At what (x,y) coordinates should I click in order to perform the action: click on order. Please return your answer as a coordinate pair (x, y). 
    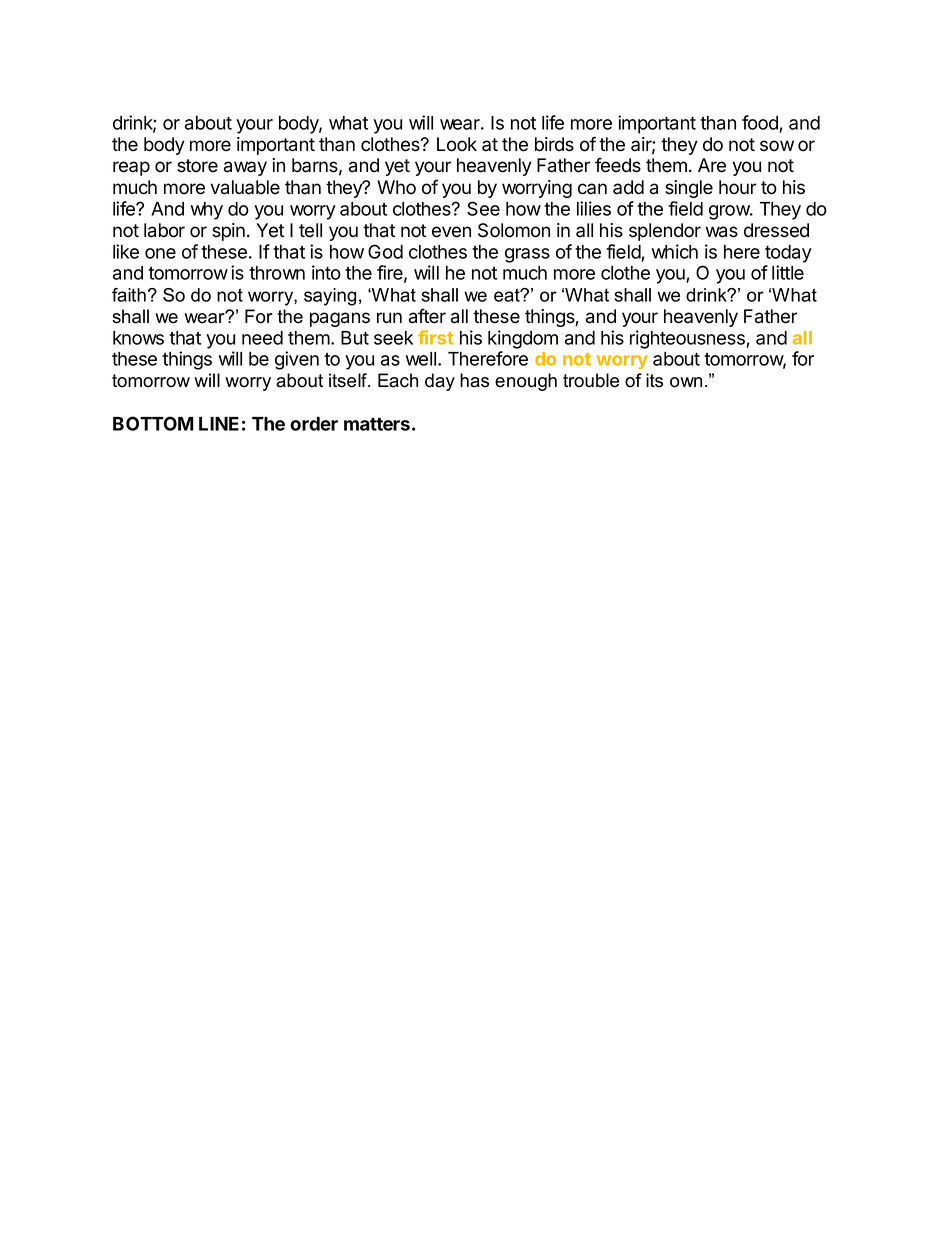
    Looking at the image, I should click on (314, 424).
